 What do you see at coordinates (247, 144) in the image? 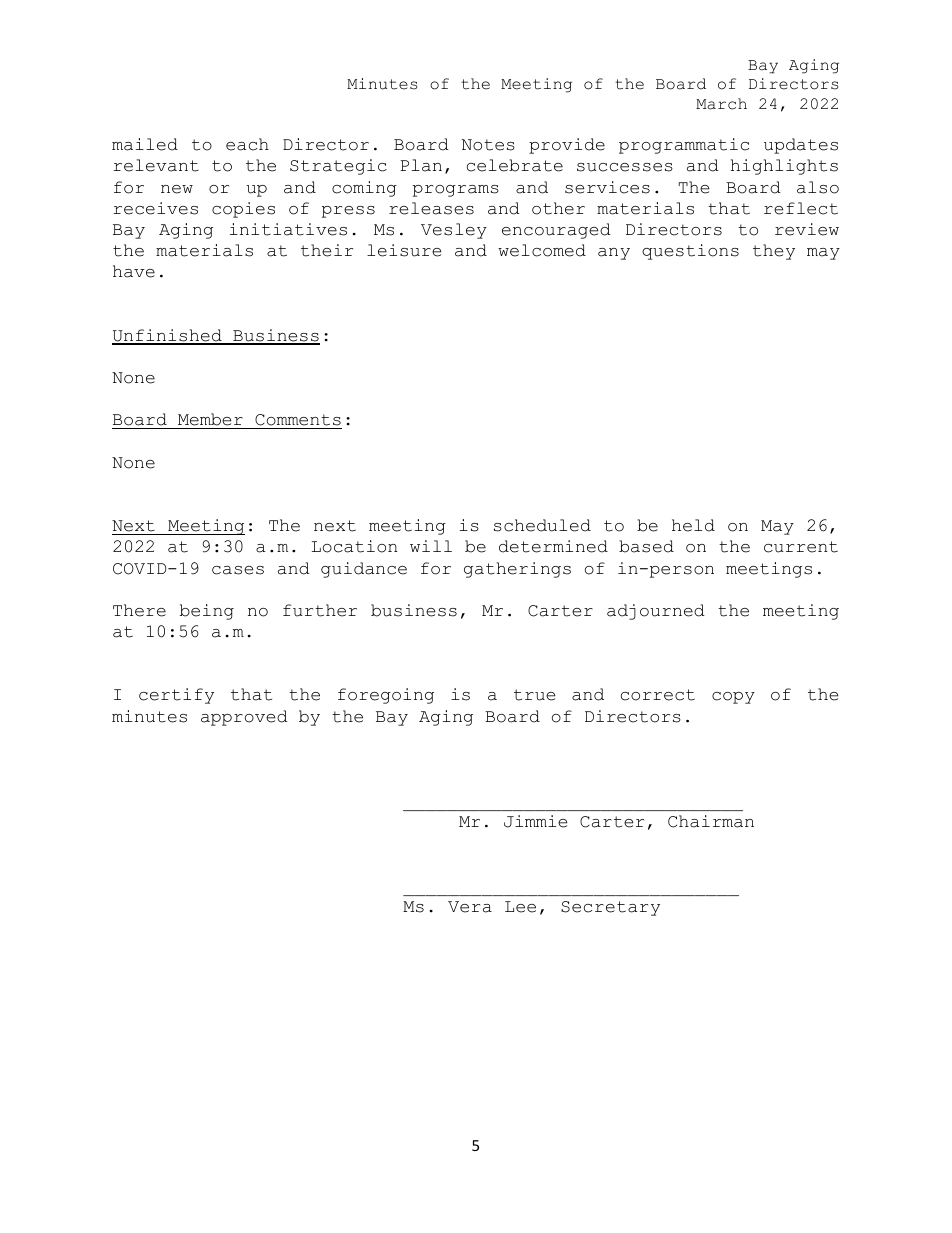
I see `each` at bounding box center [247, 144].
